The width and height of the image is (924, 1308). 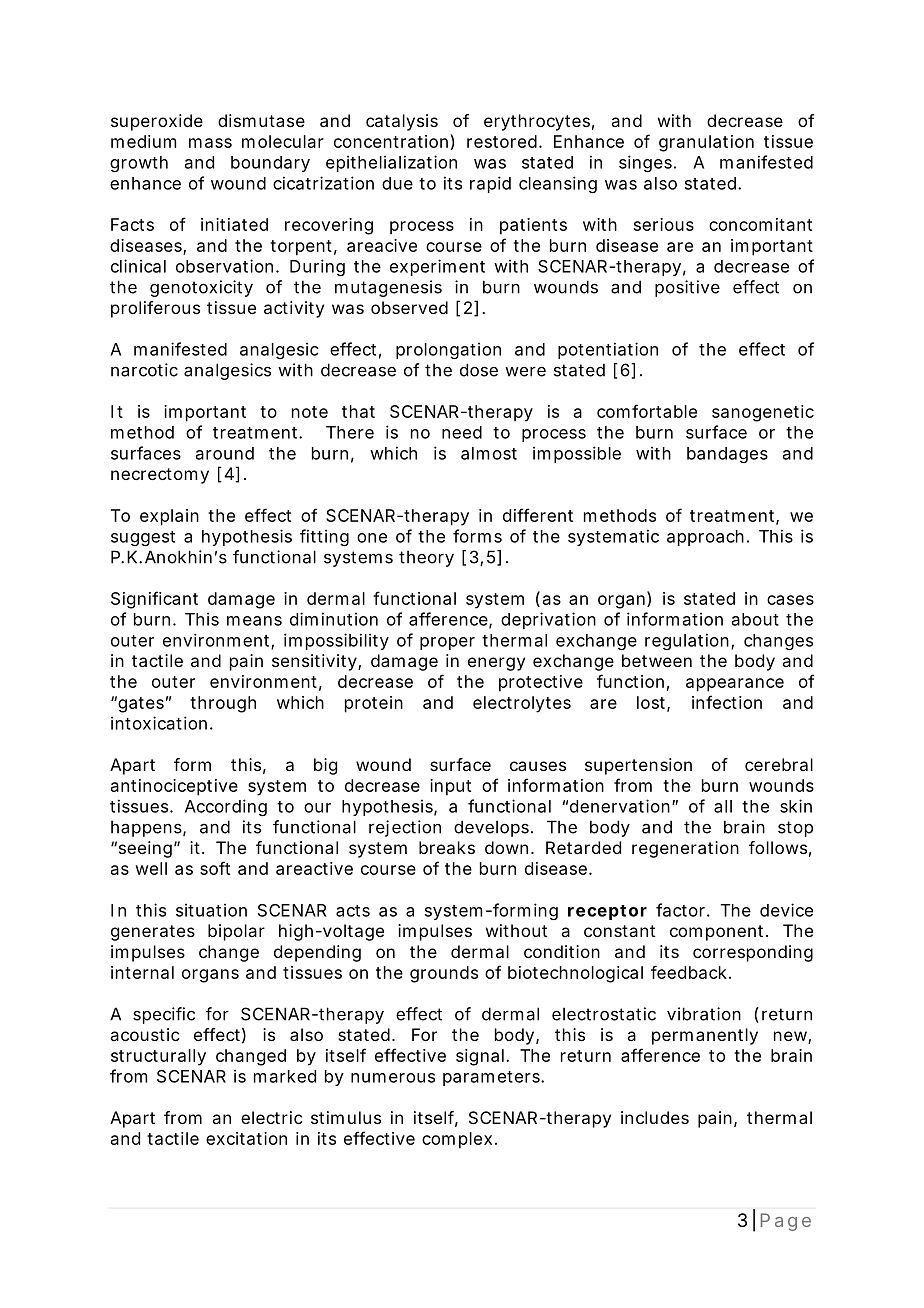 I want to click on excitation, so click(x=246, y=1138).
